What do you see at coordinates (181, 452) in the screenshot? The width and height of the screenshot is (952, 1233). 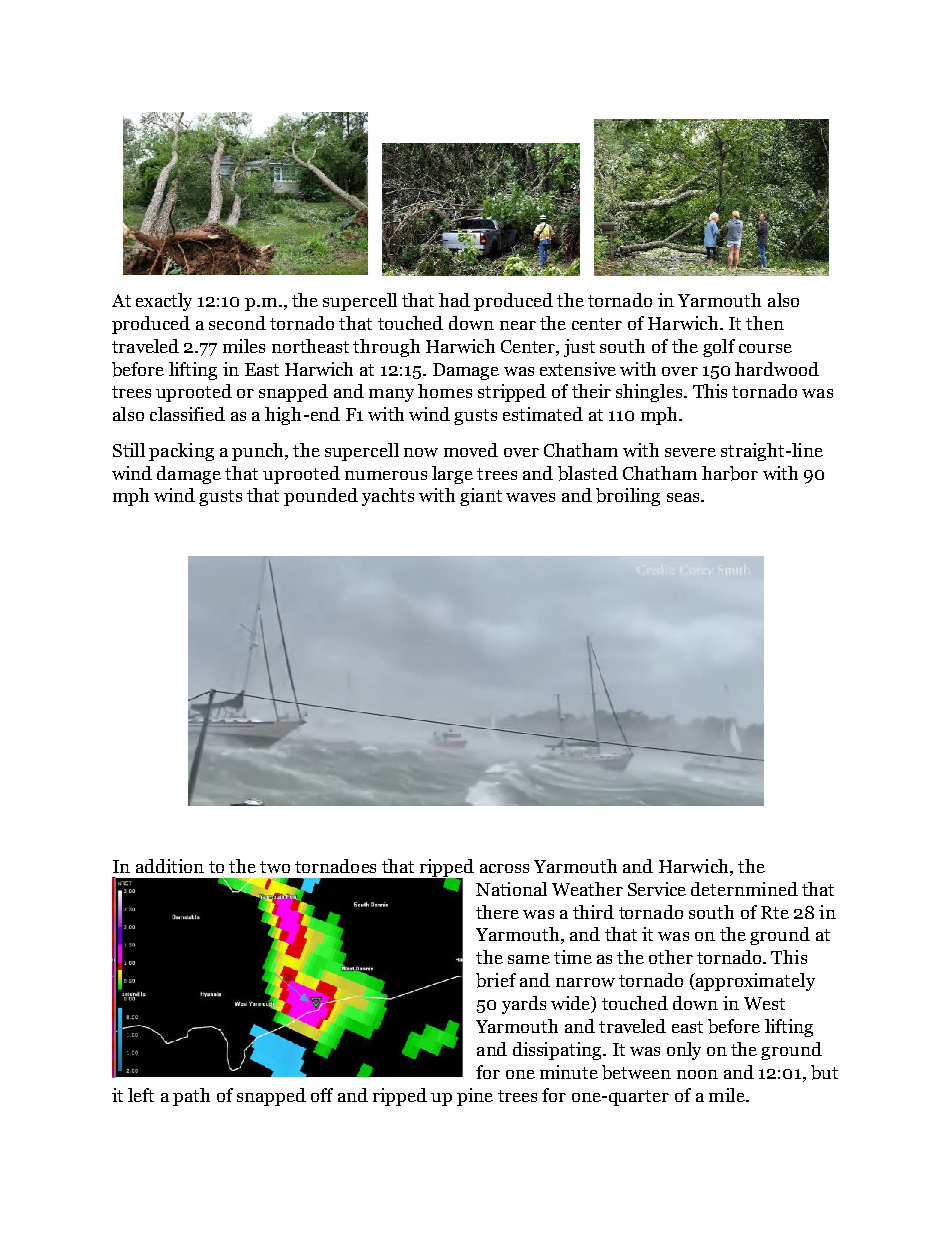 I see `packing` at bounding box center [181, 452].
